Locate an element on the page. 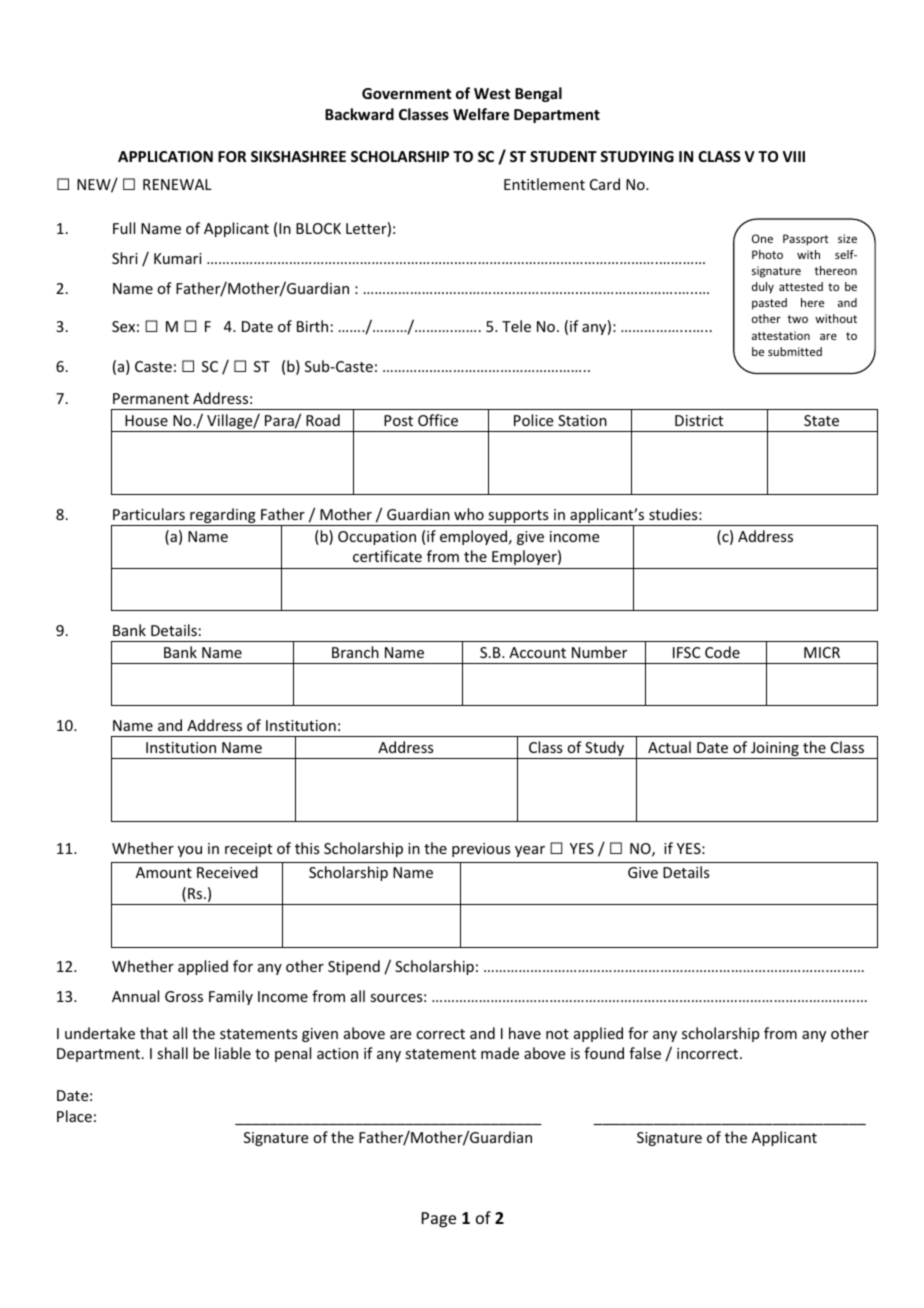  Page is located at coordinates (439, 1220).
